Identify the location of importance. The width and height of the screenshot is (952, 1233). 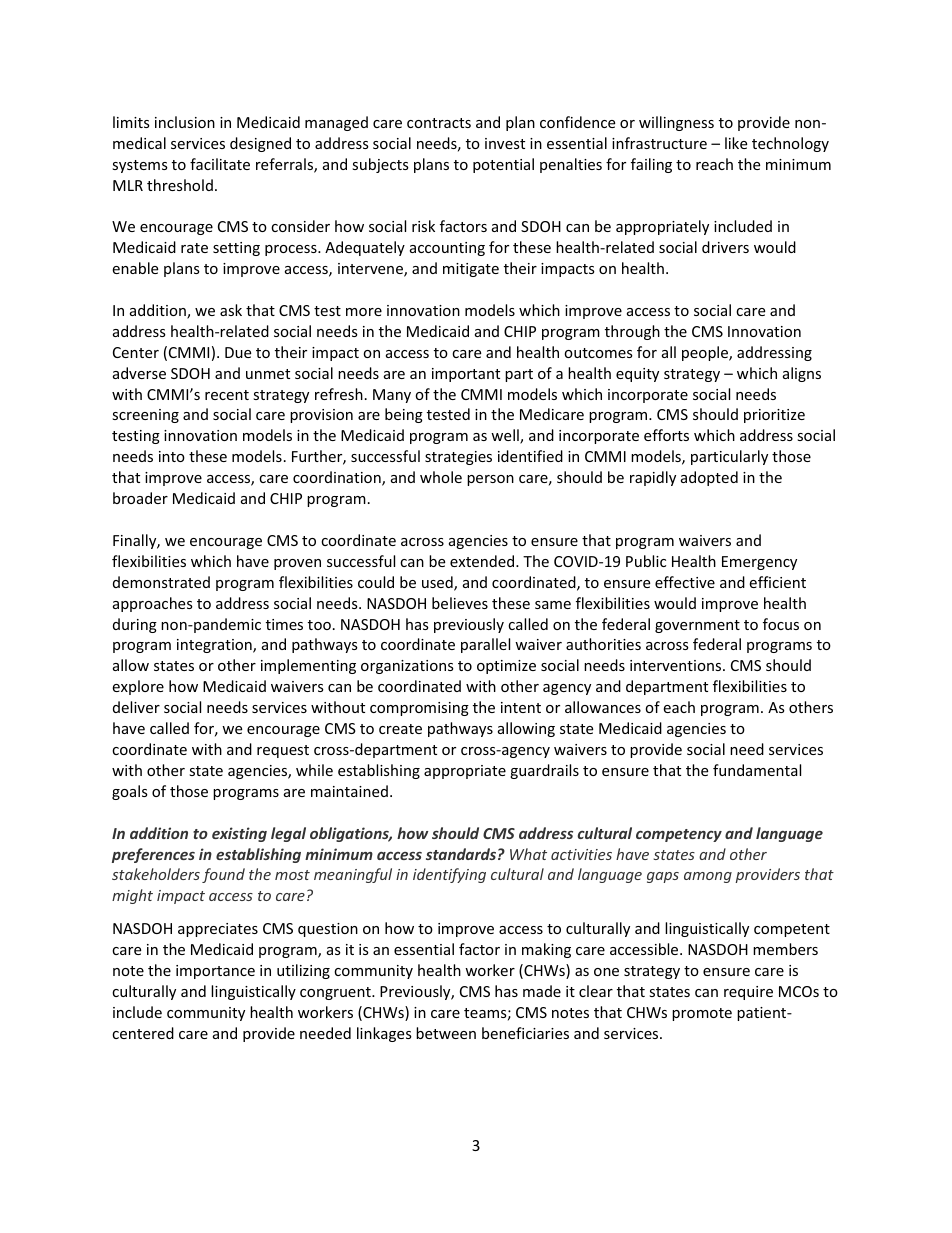
(215, 972).
